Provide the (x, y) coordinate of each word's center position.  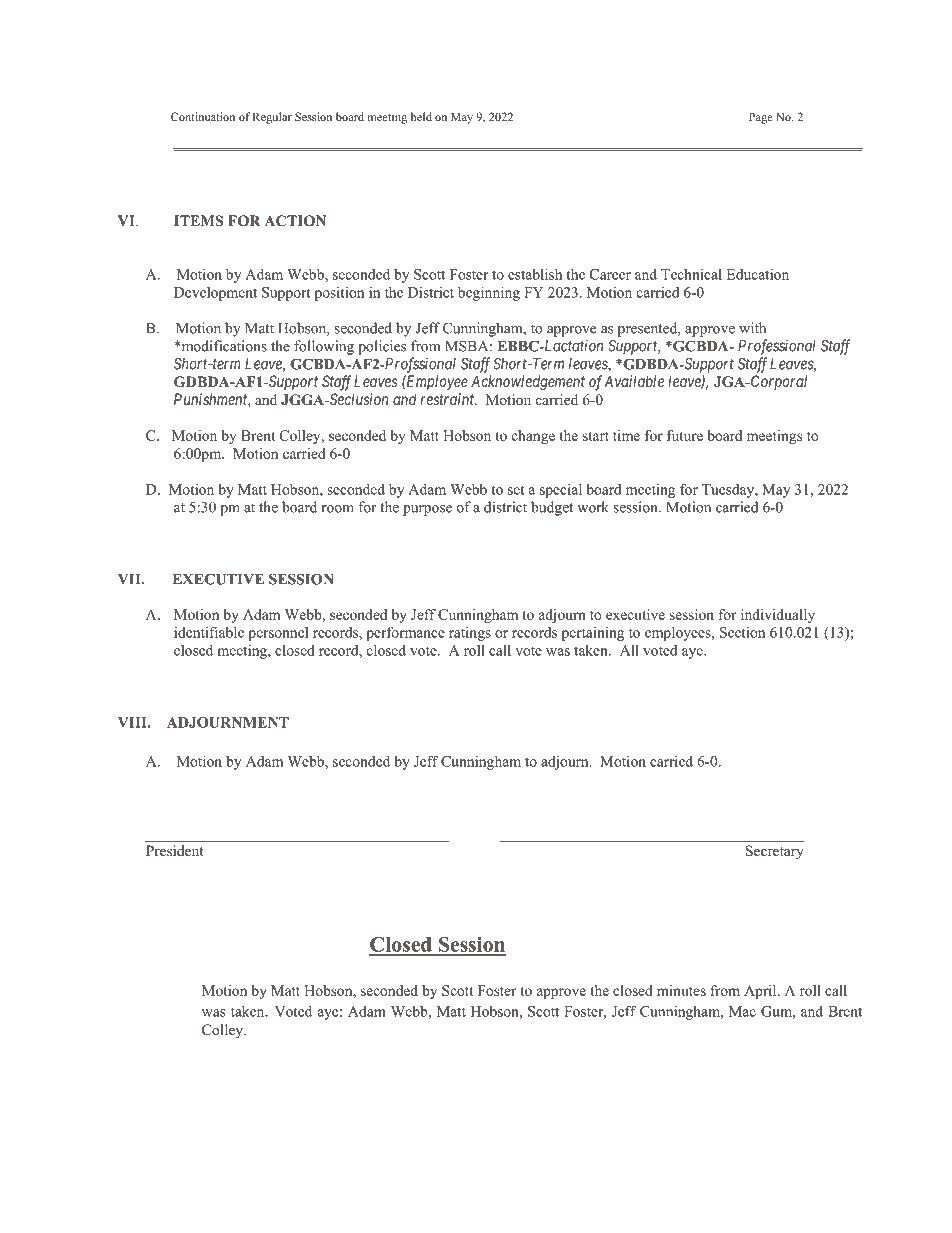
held (421, 116)
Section (742, 632)
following (324, 347)
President (175, 850)
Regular (272, 118)
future (685, 435)
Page (761, 118)
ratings (470, 634)
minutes (681, 990)
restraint (448, 399)
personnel (278, 634)
